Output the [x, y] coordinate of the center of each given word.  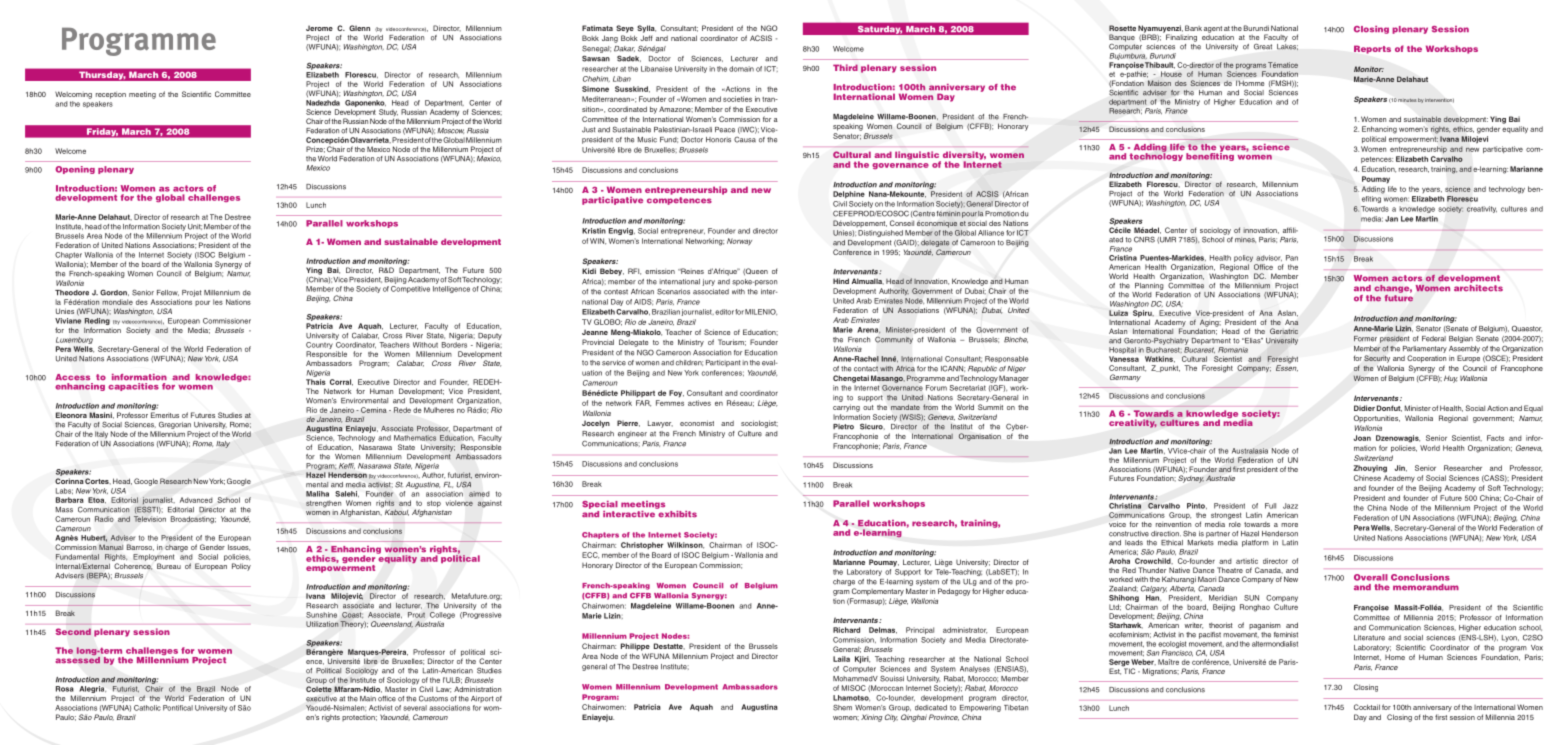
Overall [1371, 577]
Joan [1362, 438]
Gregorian [175, 425]
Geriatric [1284, 331]
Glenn [359, 28]
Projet [192, 293]
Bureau [169, 566]
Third [845, 67]
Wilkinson [685, 545]
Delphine [849, 195]
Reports [1372, 49]
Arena [869, 330]
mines [1245, 240]
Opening [75, 170]
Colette [319, 689]
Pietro [843, 427]
